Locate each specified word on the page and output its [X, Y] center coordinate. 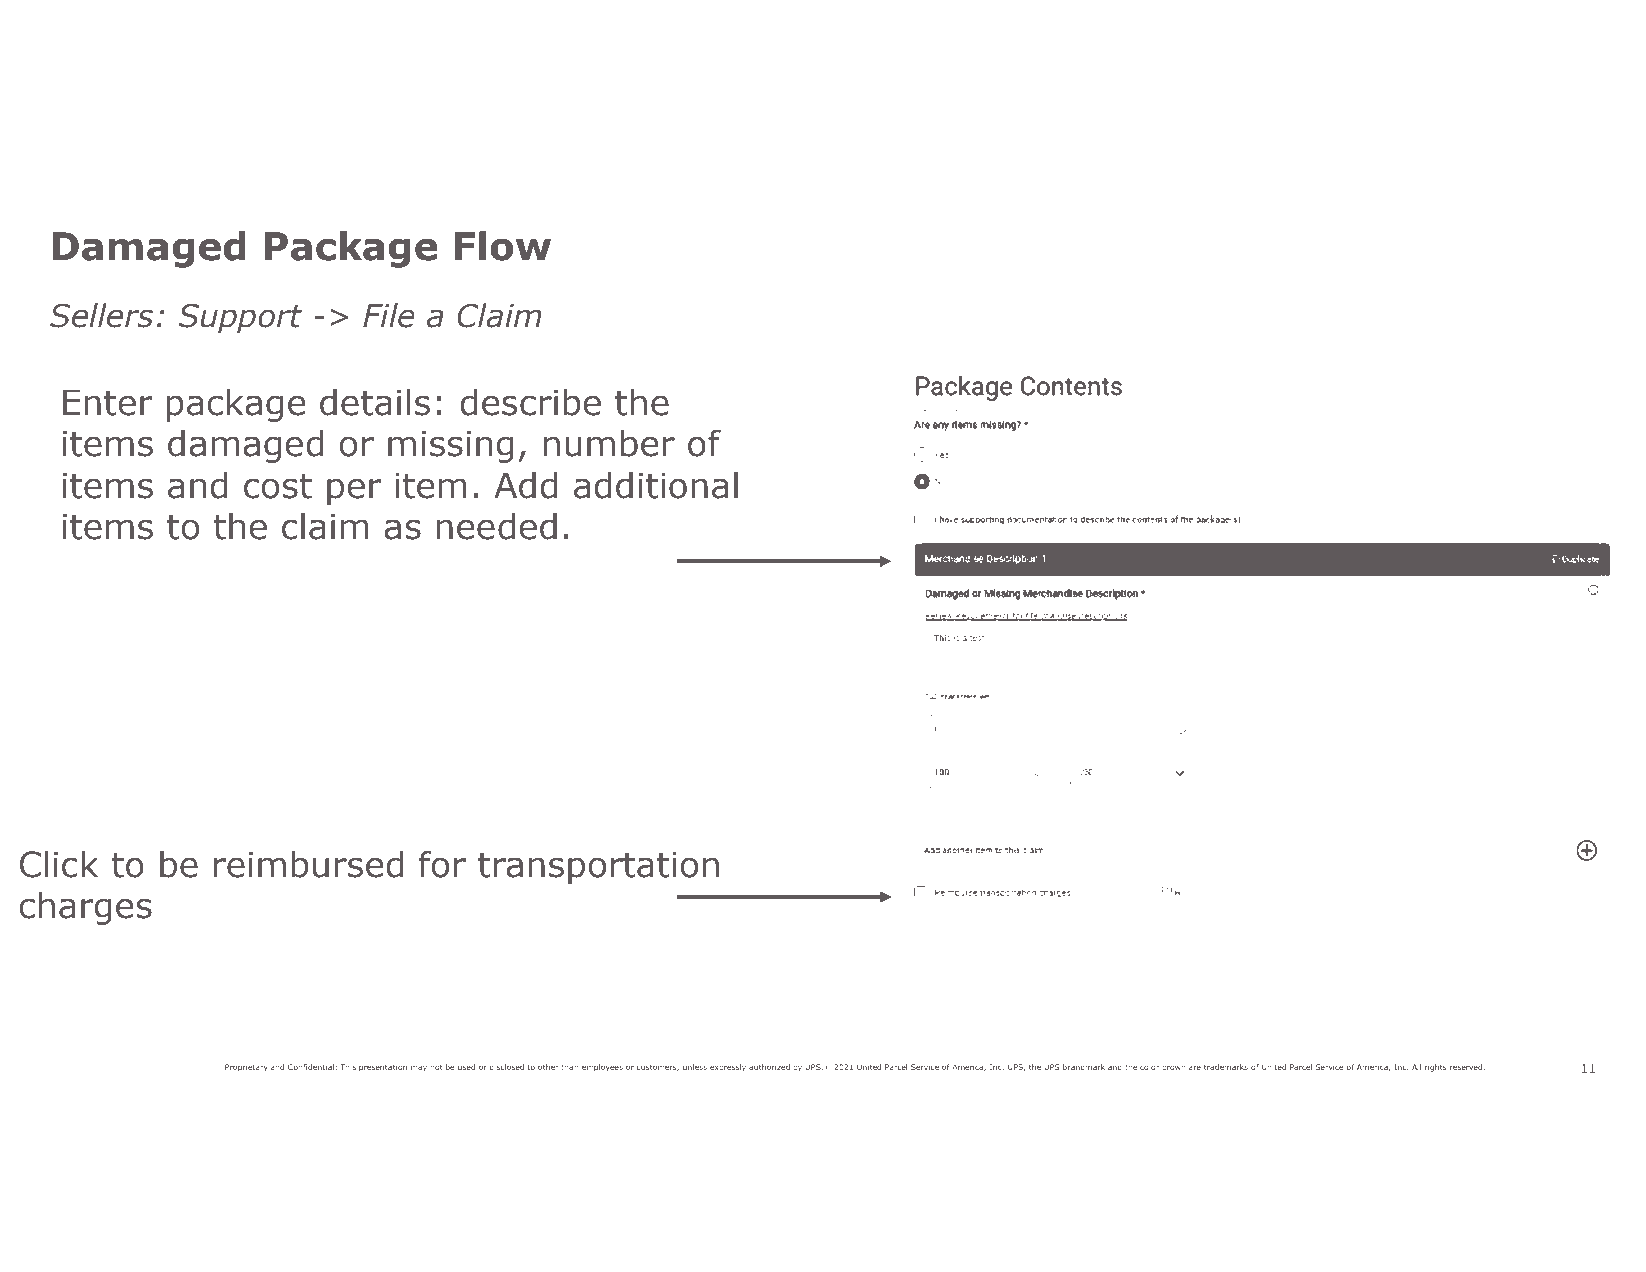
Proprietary [246, 1068]
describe [531, 402]
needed [496, 526]
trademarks [1226, 1067]
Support [241, 319]
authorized [769, 1067]
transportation [598, 868]
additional [656, 485]
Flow [503, 246]
